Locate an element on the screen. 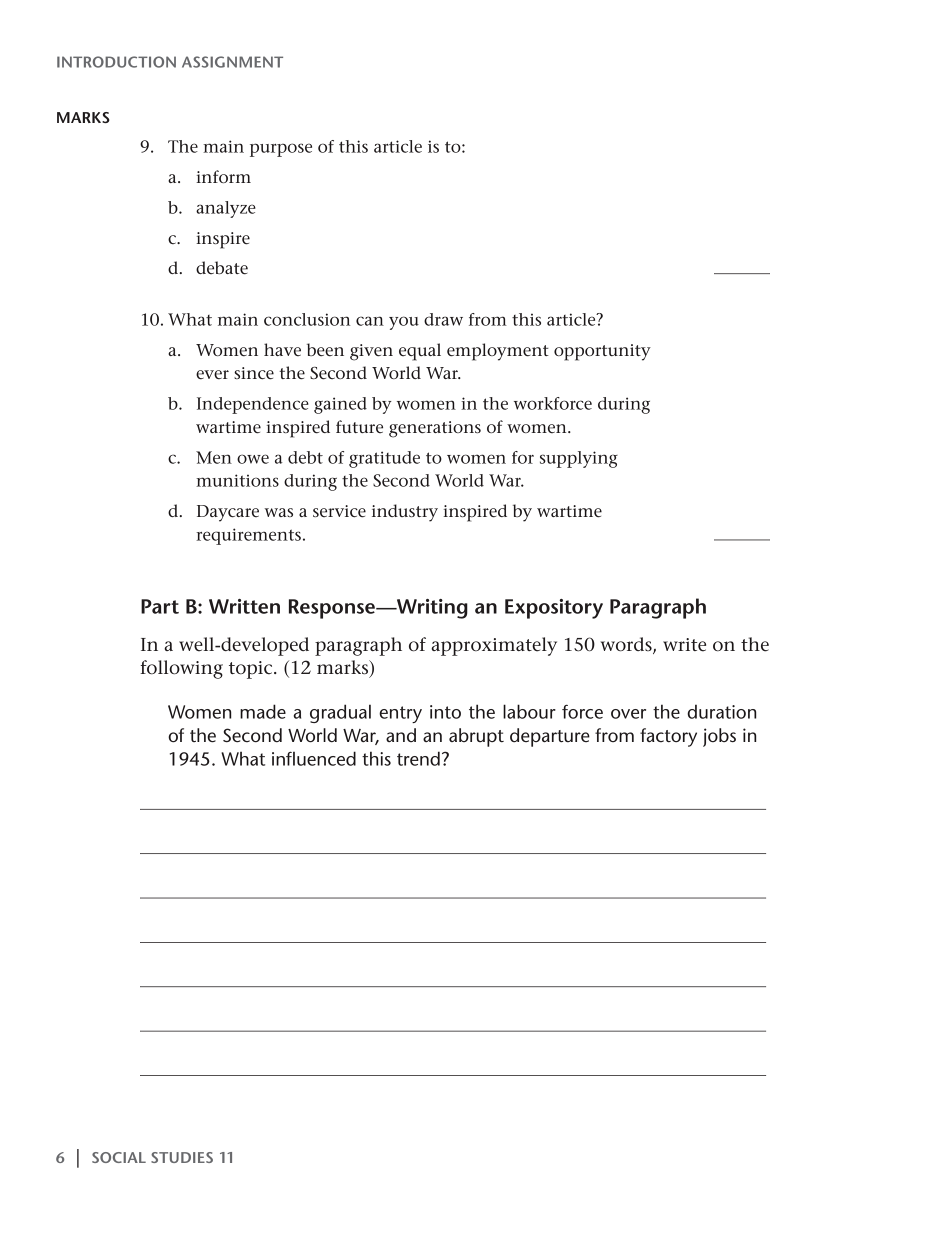 This screenshot has height=1233, width=952. purpose is located at coordinates (281, 150).
